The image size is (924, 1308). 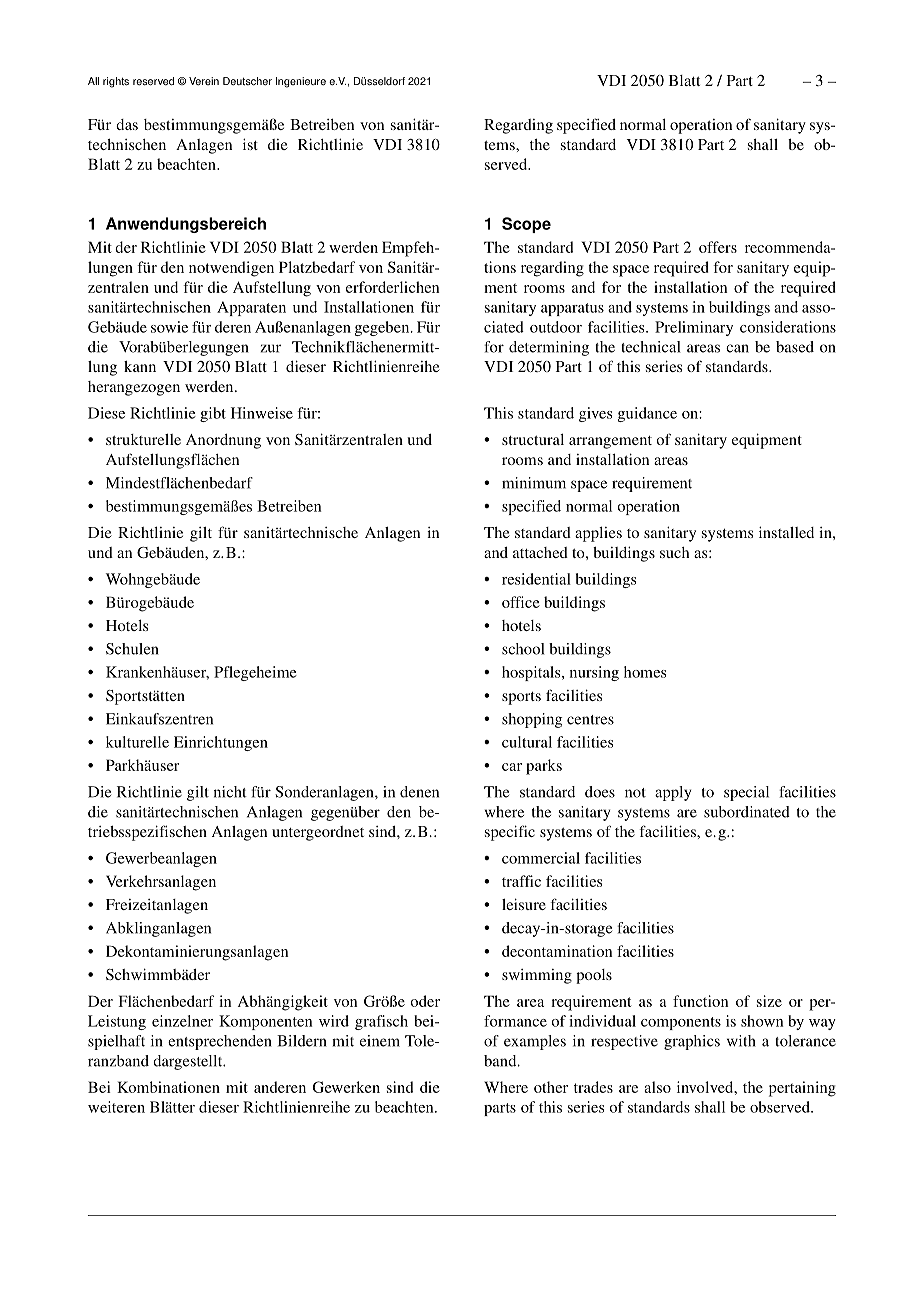 What do you see at coordinates (204, 81) in the page?
I see `Verein` at bounding box center [204, 81].
